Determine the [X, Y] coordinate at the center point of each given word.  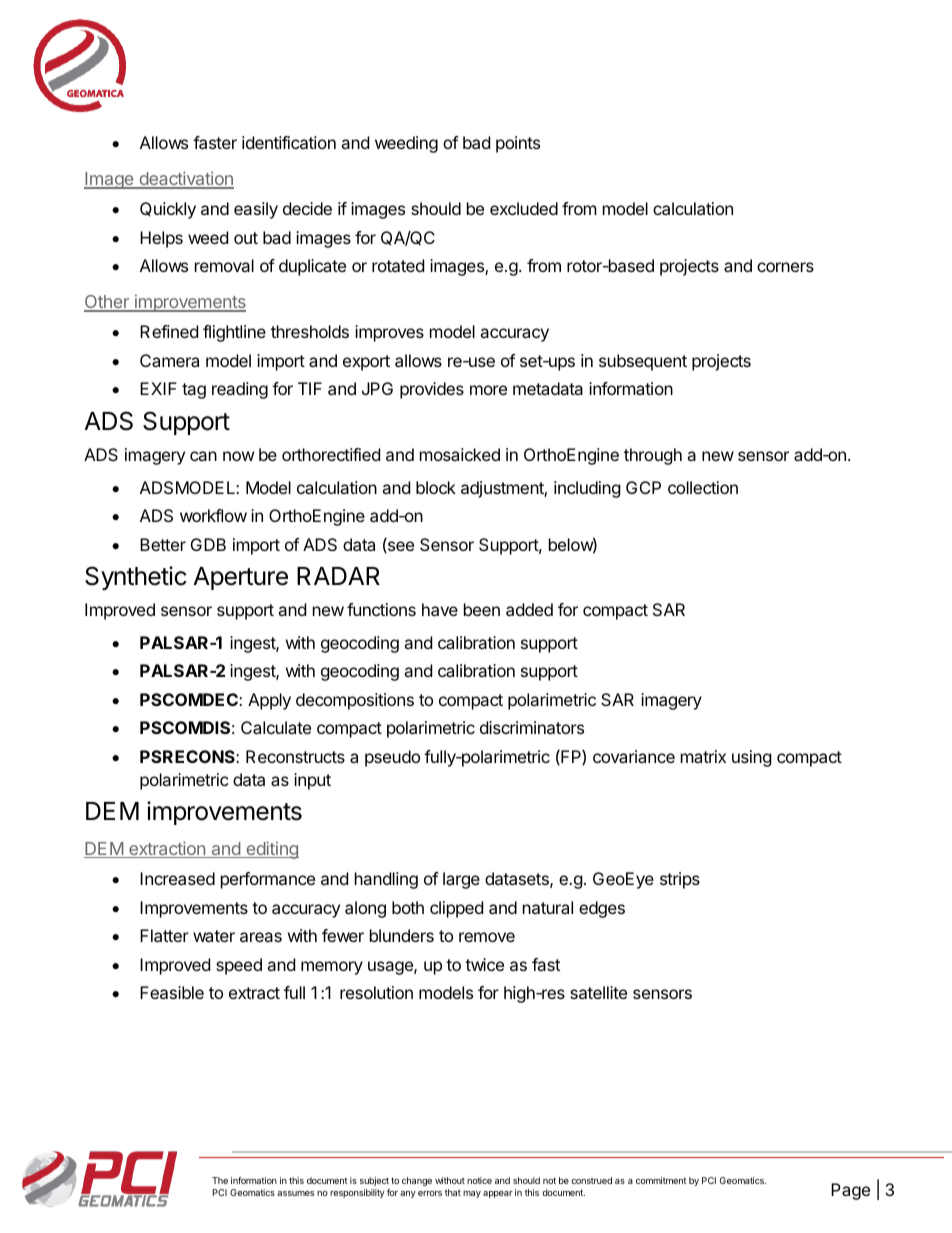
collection [703, 487]
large [461, 880]
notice [479, 1180]
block [436, 487]
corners [785, 267]
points [518, 144]
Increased [177, 878]
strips [680, 880]
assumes [295, 1193]
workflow [213, 515]
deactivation [185, 179]
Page [850, 1191]
